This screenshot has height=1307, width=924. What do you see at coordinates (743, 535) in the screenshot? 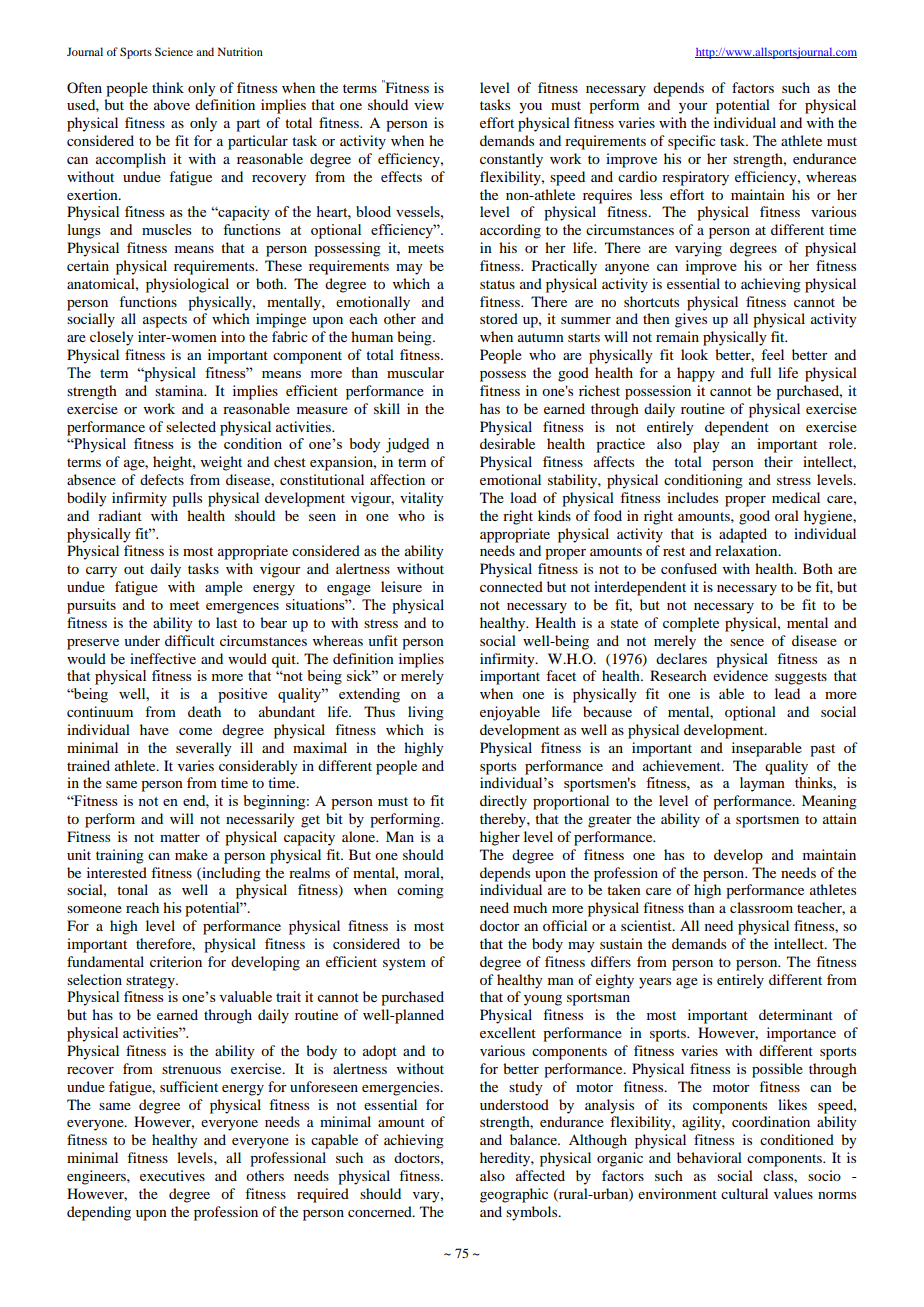
I see `adapted` at bounding box center [743, 535].
